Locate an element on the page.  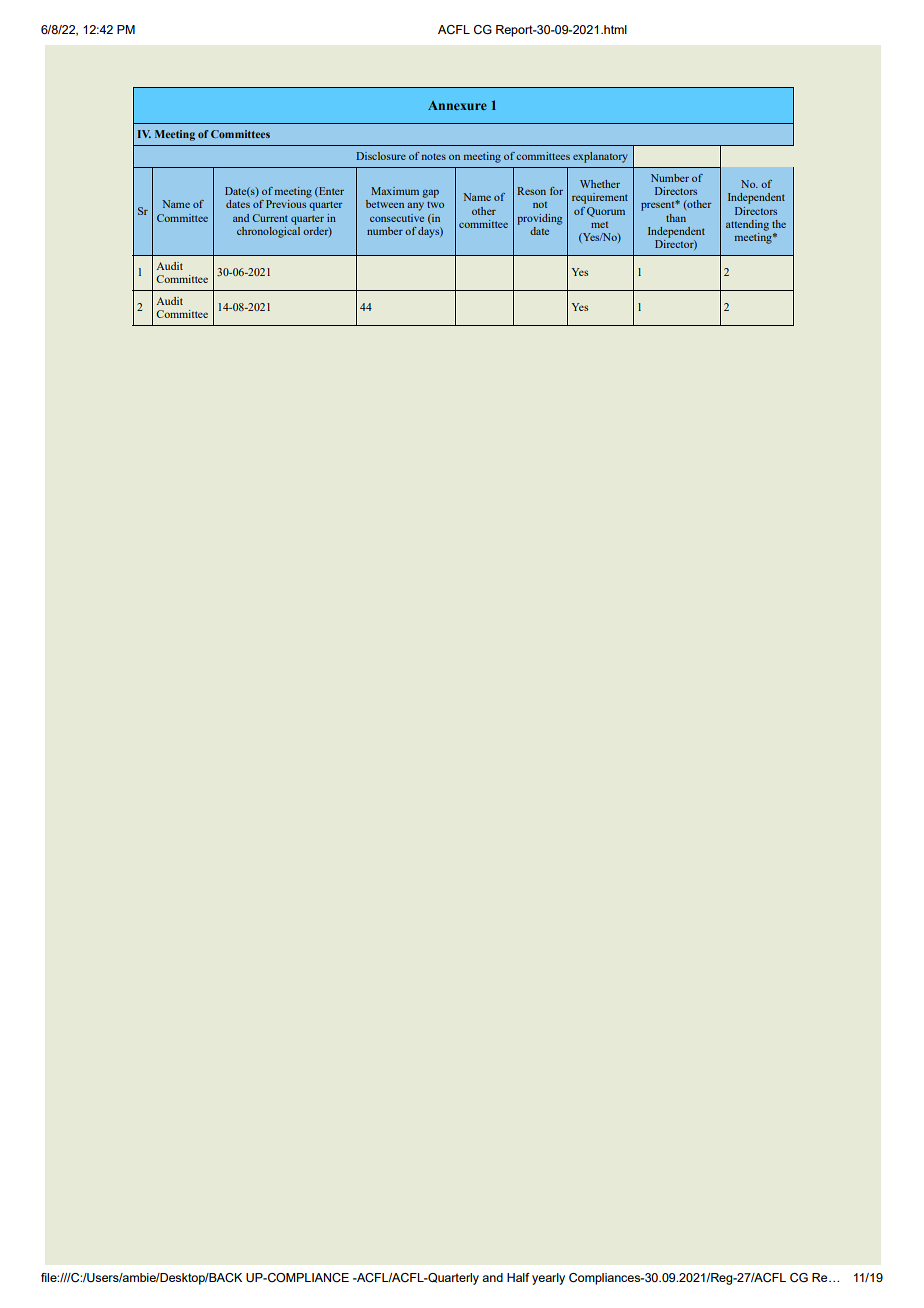
than is located at coordinates (676, 218).
